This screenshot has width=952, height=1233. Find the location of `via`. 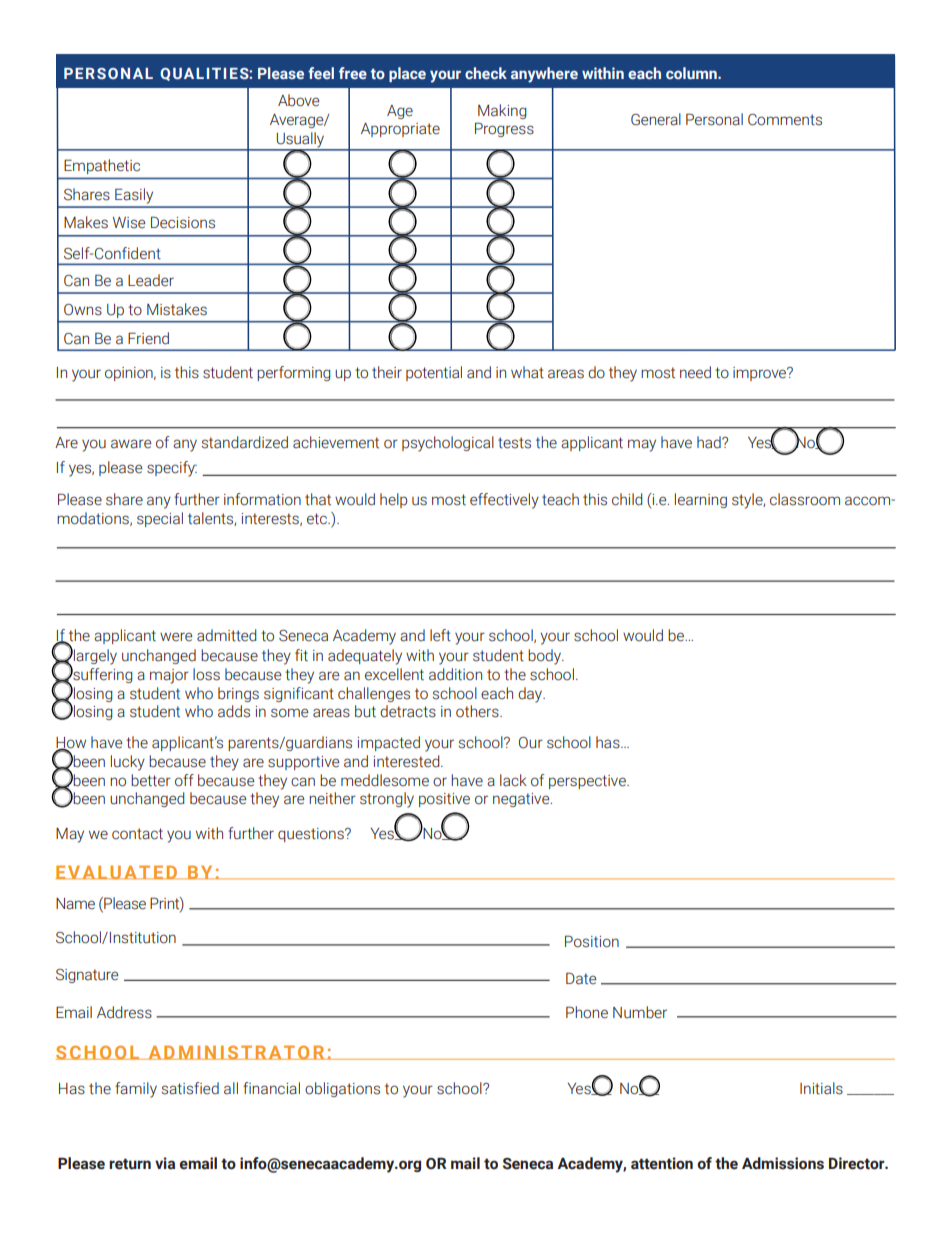

via is located at coordinates (165, 1163).
